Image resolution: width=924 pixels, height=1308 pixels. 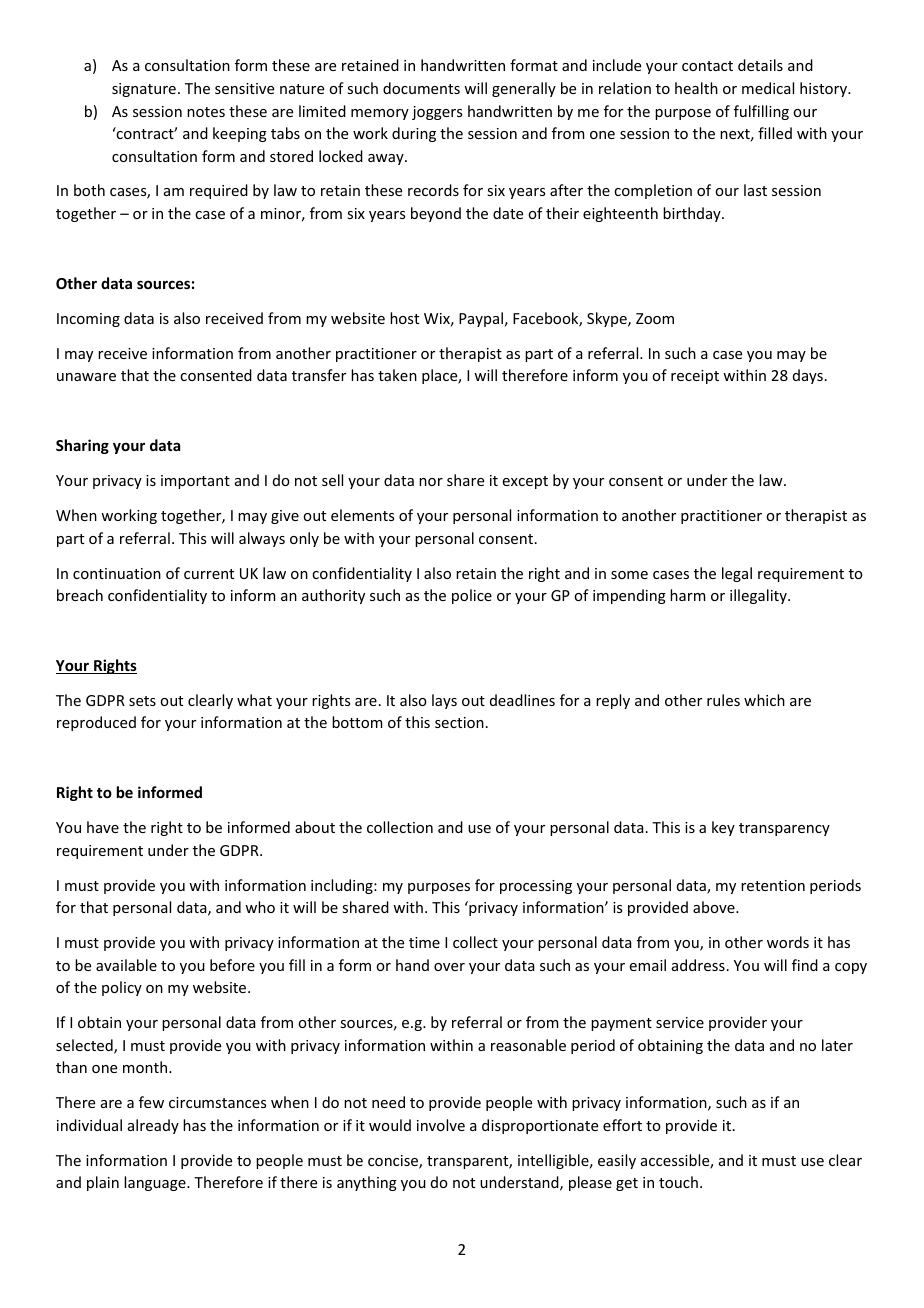 What do you see at coordinates (808, 376) in the page?
I see `days` at bounding box center [808, 376].
